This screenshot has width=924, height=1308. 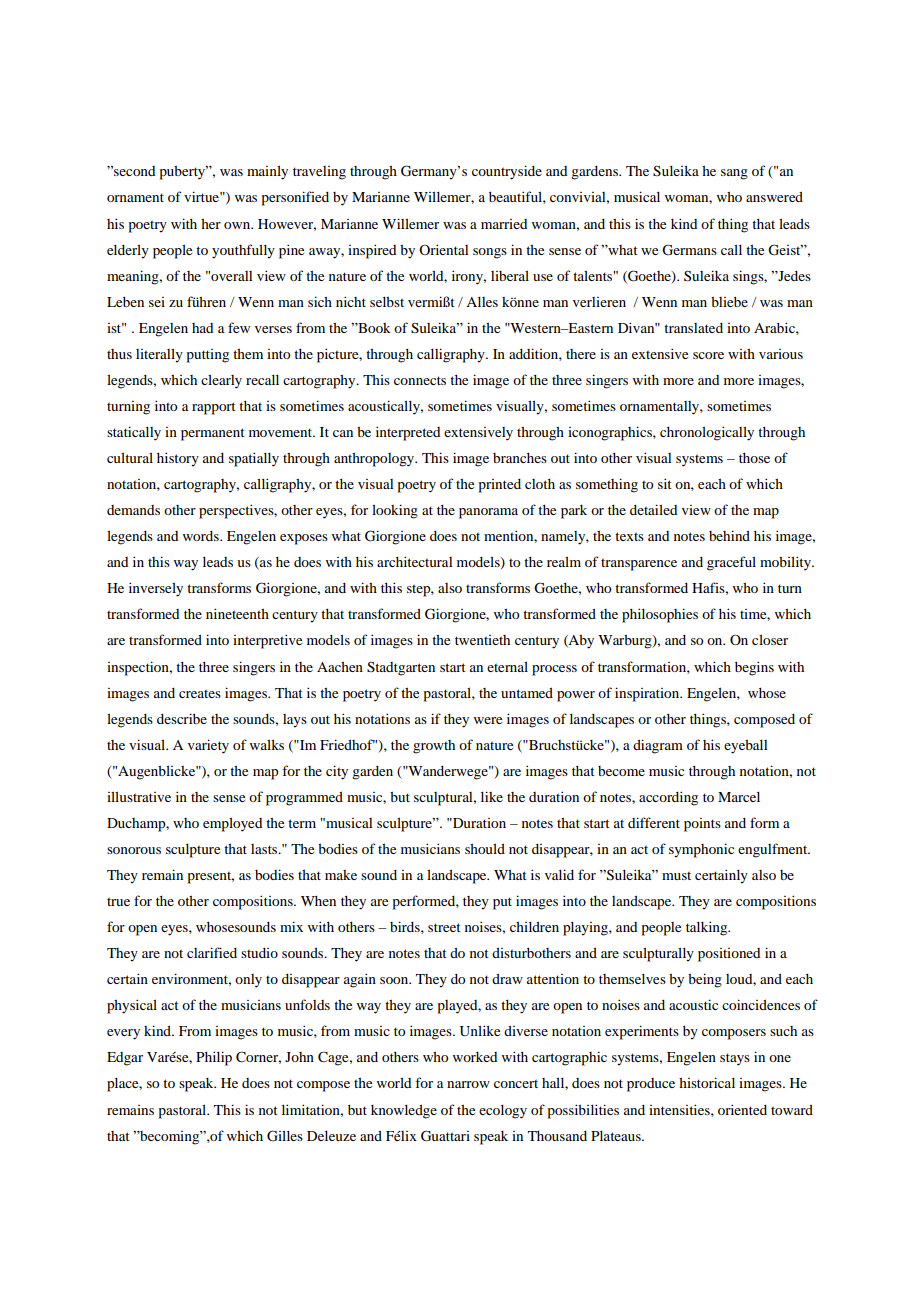 I want to click on married, so click(x=504, y=224).
